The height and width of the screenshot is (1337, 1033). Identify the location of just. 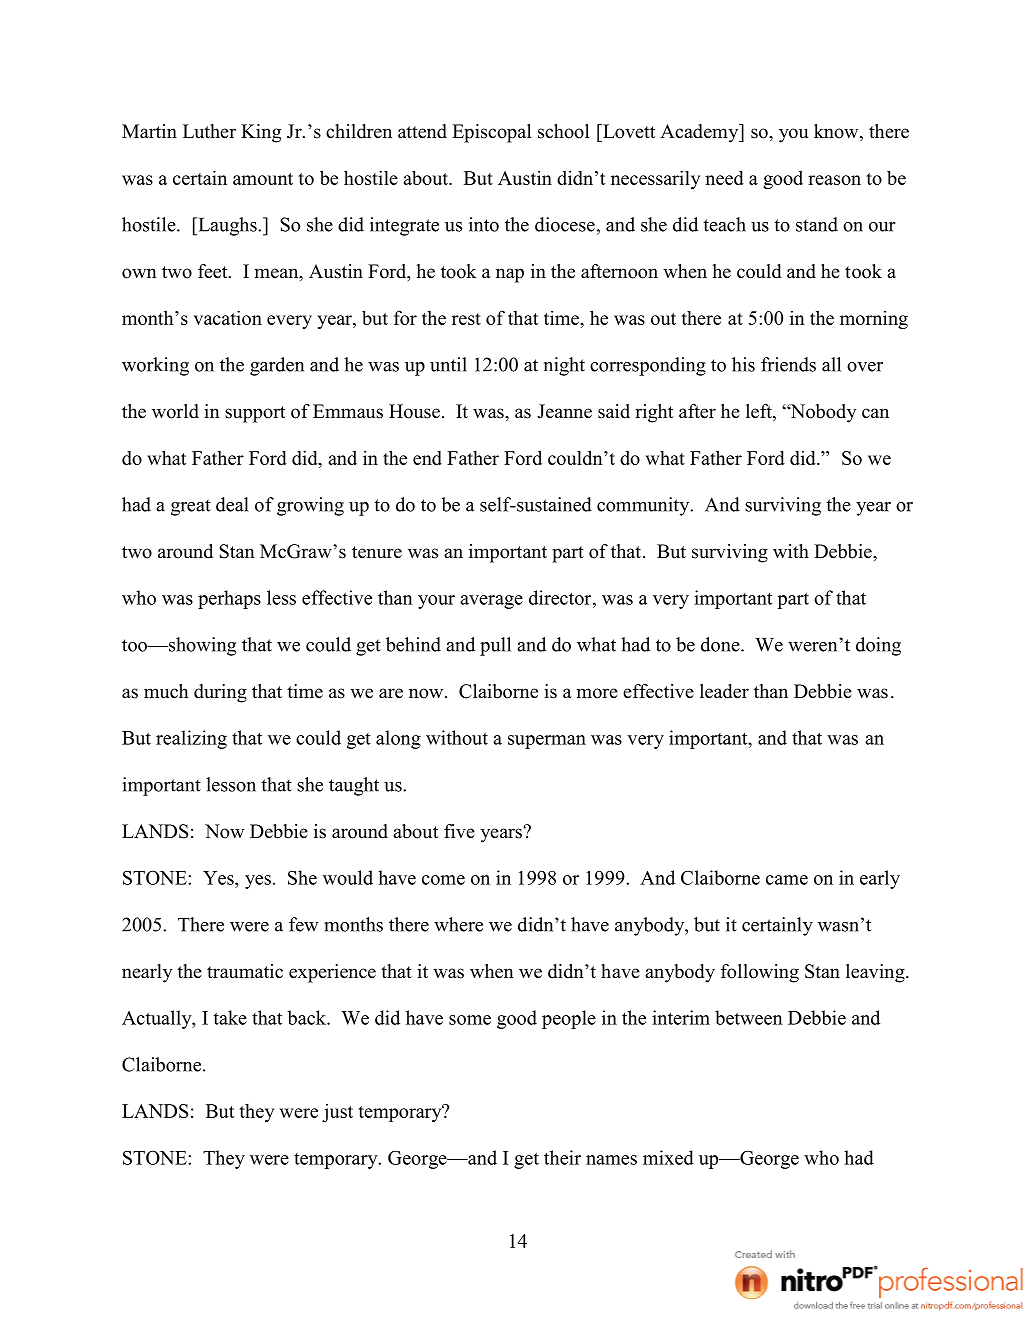
(337, 1112).
